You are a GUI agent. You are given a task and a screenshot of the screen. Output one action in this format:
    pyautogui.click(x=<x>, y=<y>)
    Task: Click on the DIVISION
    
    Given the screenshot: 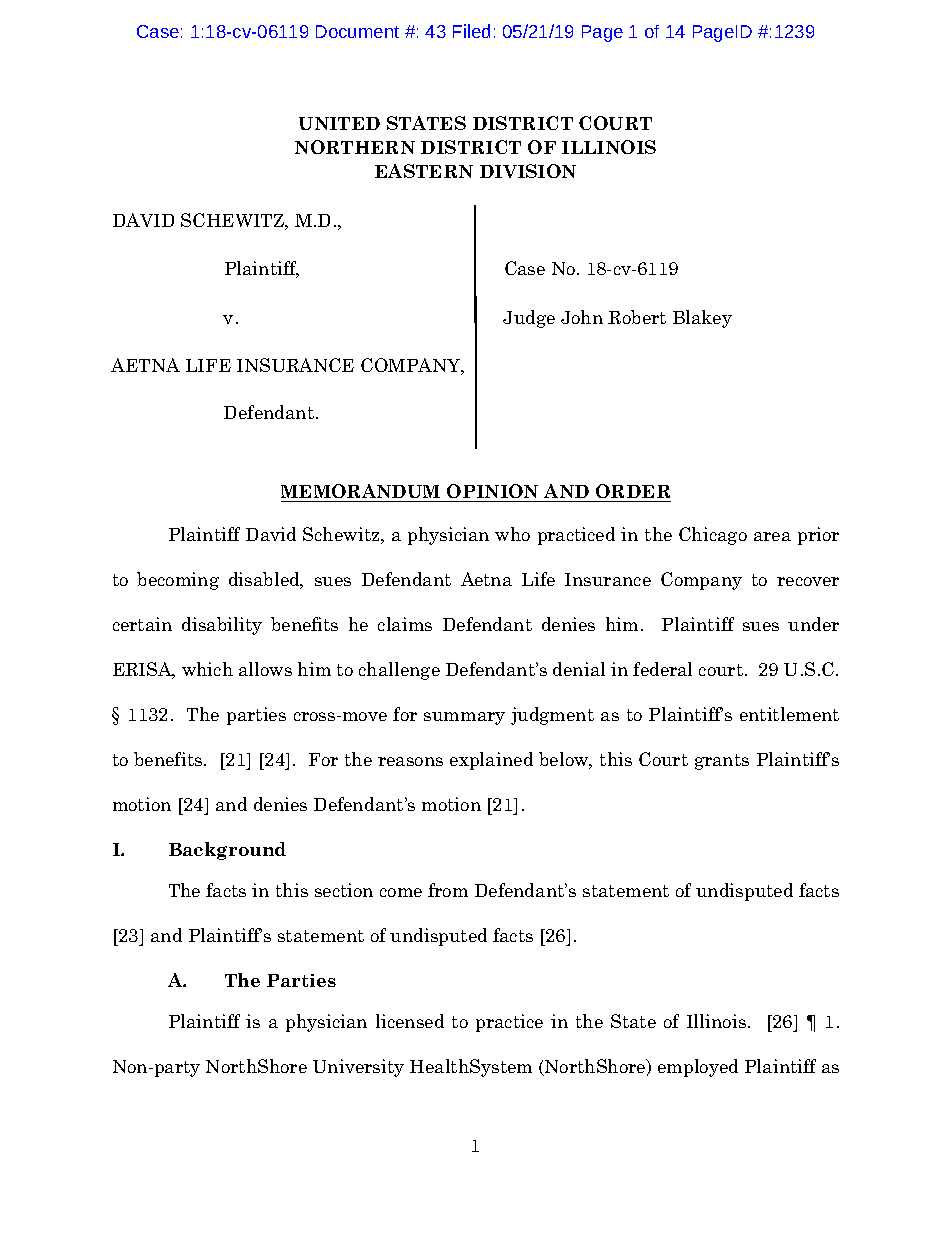 What is the action you would take?
    pyautogui.click(x=528, y=171)
